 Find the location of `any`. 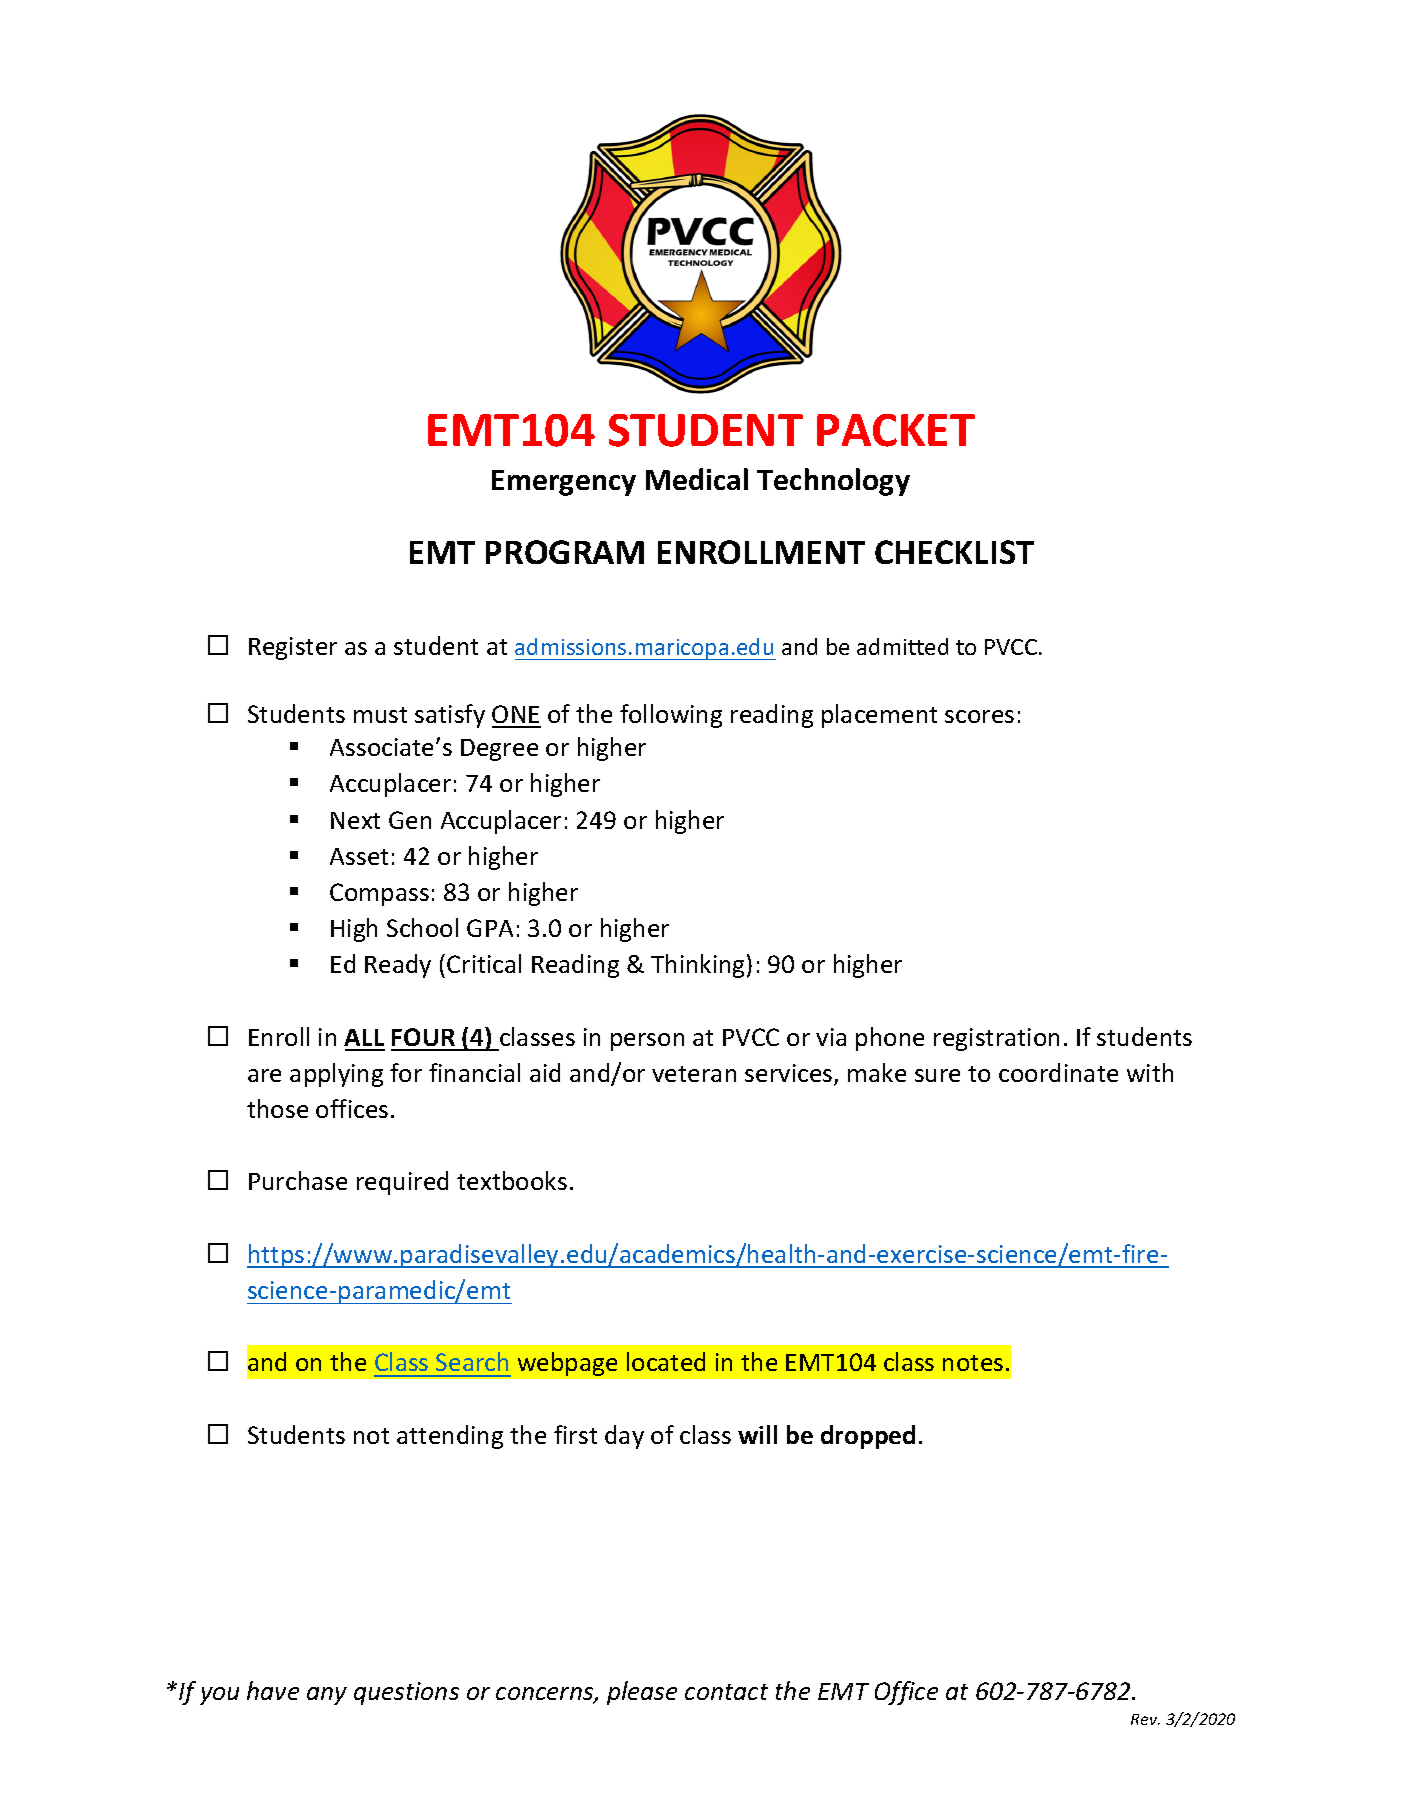

any is located at coordinates (327, 1696).
